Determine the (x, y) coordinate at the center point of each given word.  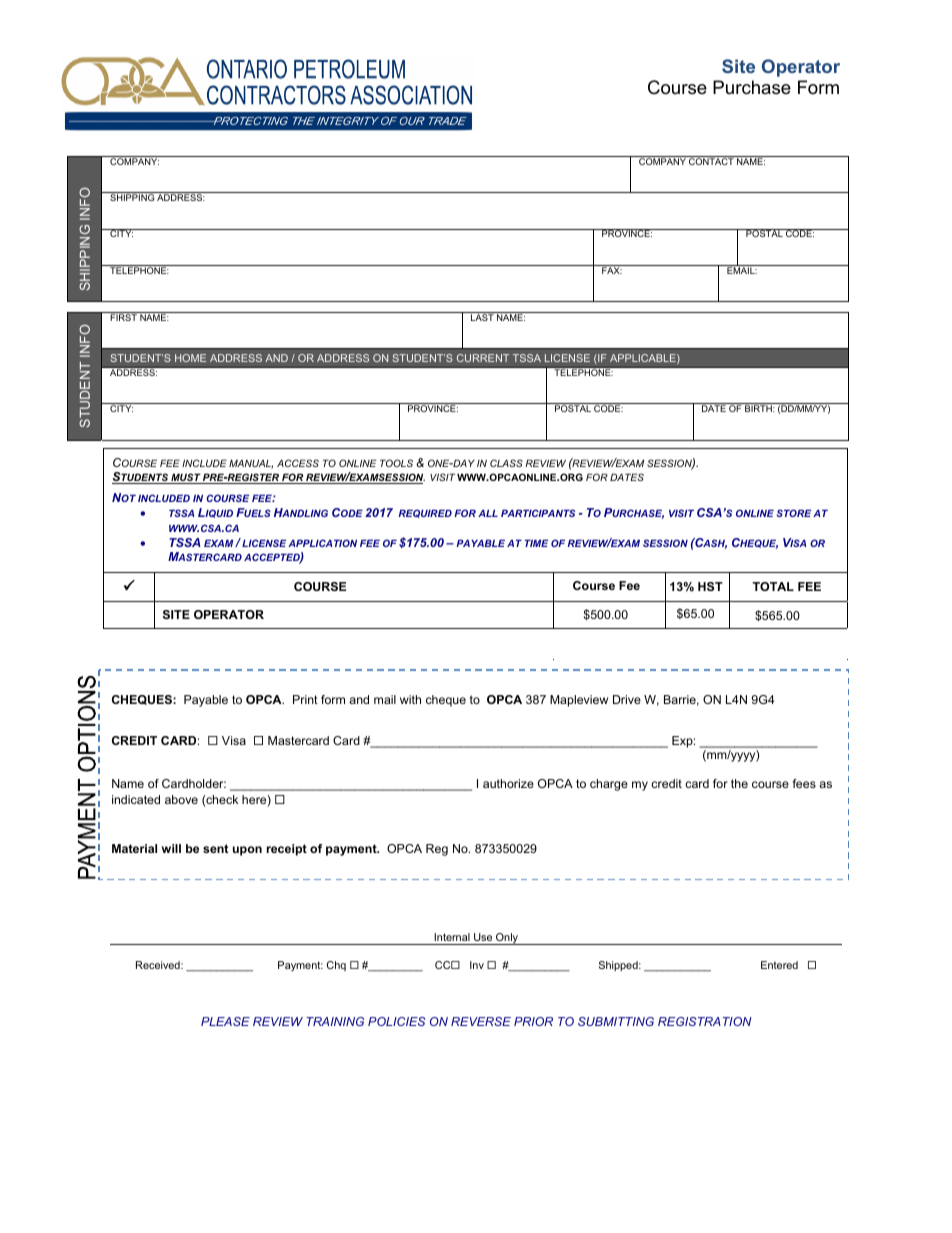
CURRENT (483, 358)
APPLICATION (322, 543)
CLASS (506, 463)
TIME (536, 543)
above (181, 799)
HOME (190, 358)
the (739, 783)
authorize (508, 783)
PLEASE (225, 1021)
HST (710, 586)
